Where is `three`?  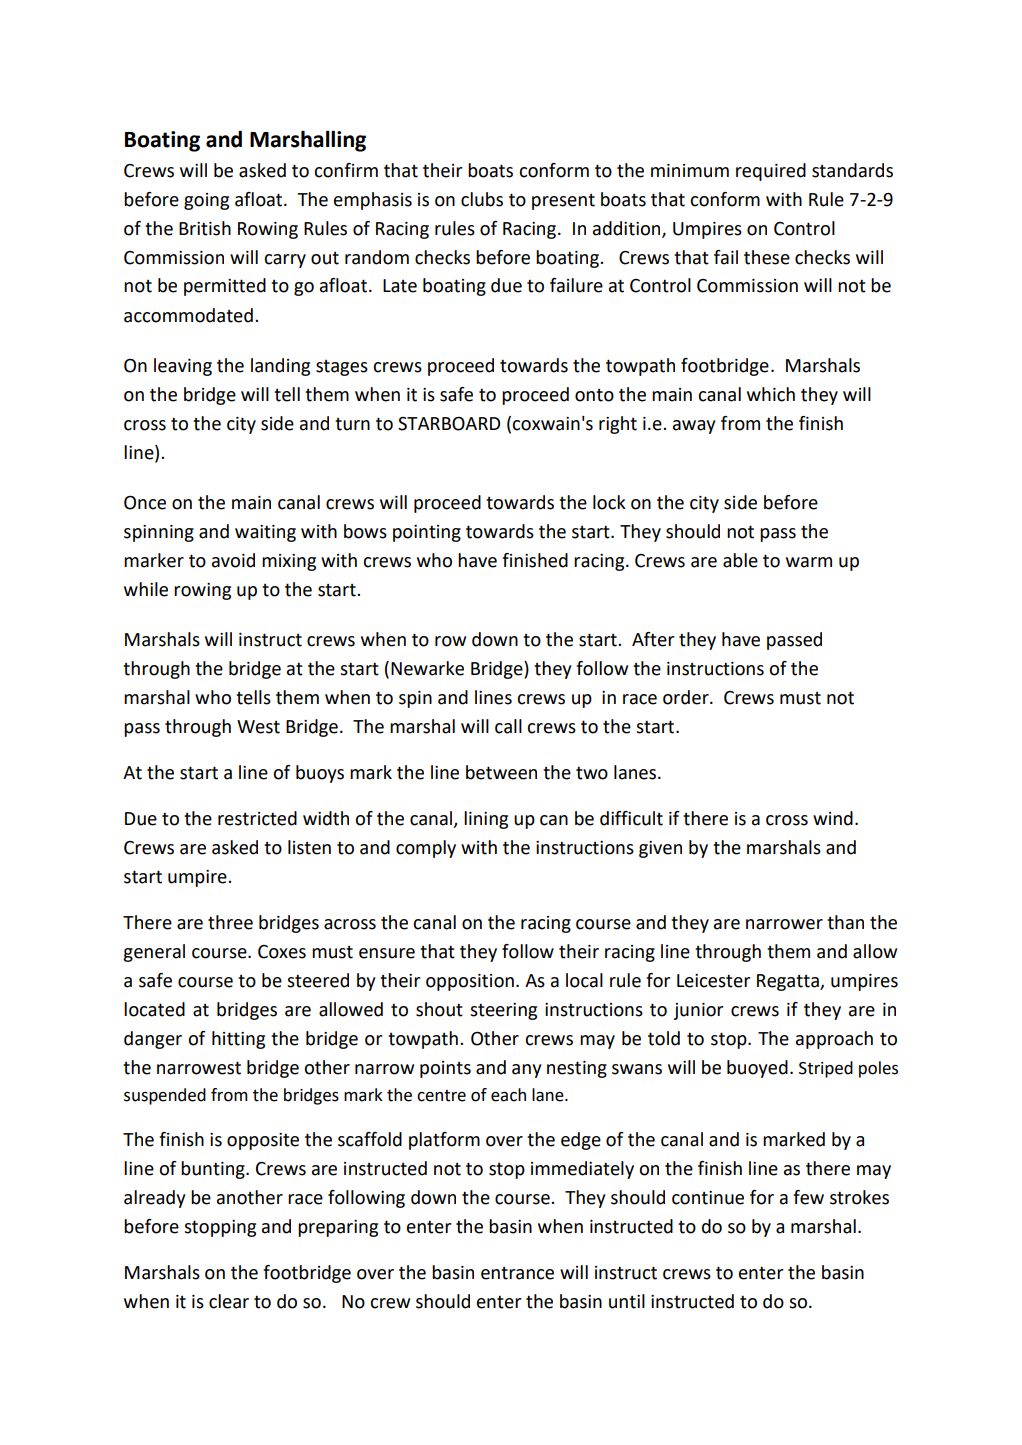 three is located at coordinates (230, 922).
